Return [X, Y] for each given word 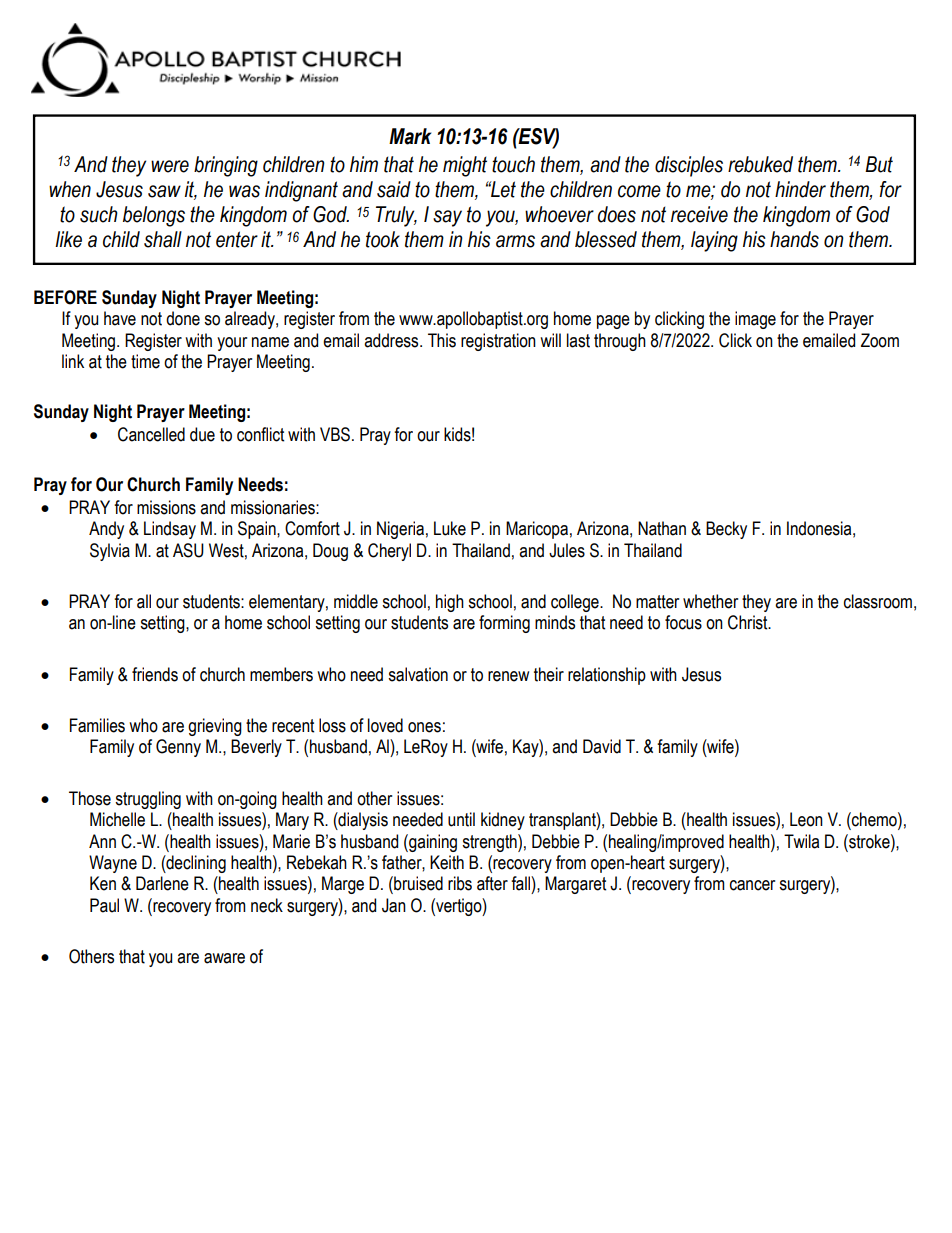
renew [508, 676]
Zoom [880, 340]
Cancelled [151, 434]
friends [155, 674]
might [465, 166]
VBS [335, 434]
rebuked [760, 164]
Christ [749, 622]
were [170, 166]
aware [224, 958]
